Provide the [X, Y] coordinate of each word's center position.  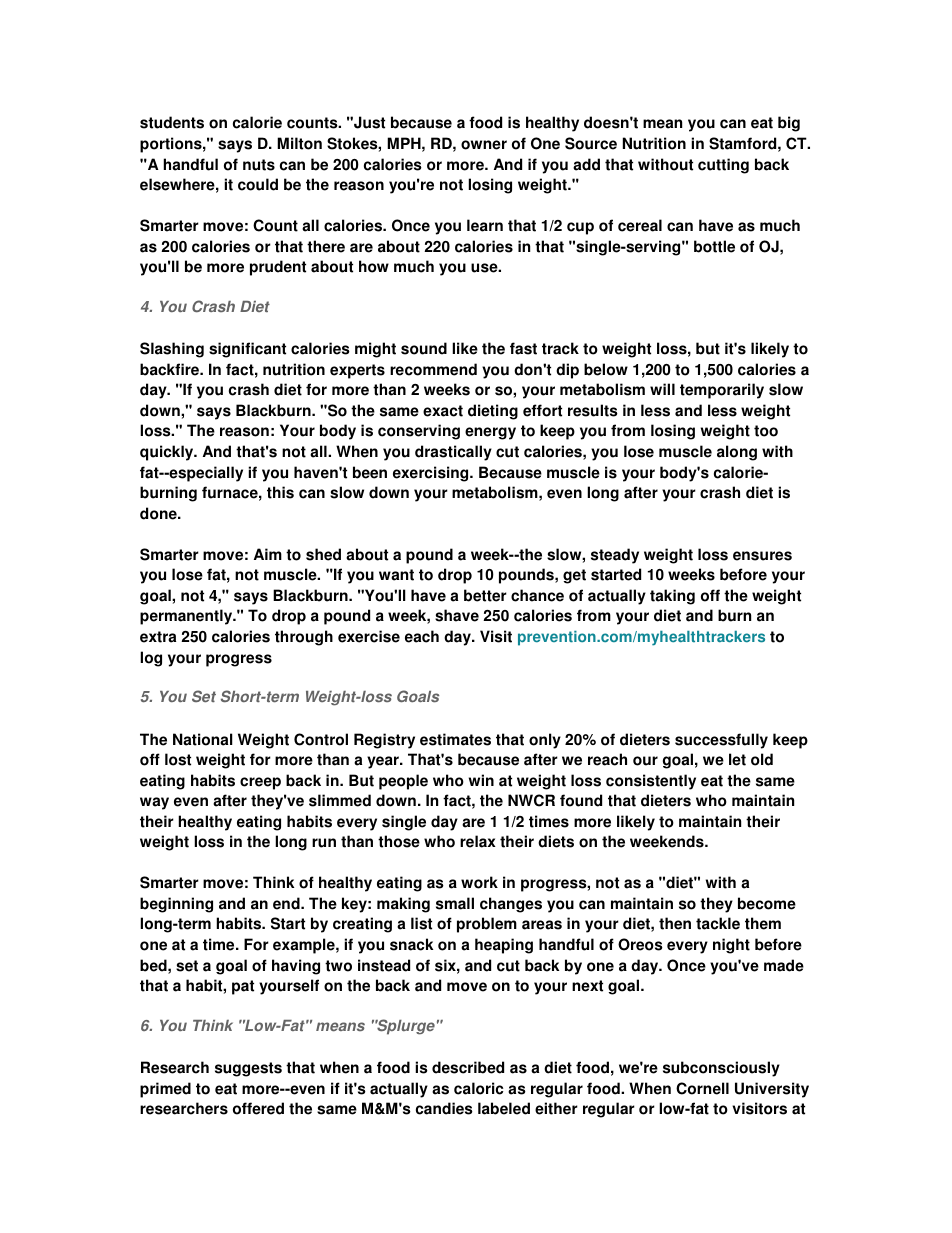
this [280, 492]
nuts [259, 165]
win [481, 780]
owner [484, 145]
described [468, 1067]
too [766, 431]
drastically [453, 453]
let [737, 759]
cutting [723, 166]
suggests [248, 1069]
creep [260, 783]
